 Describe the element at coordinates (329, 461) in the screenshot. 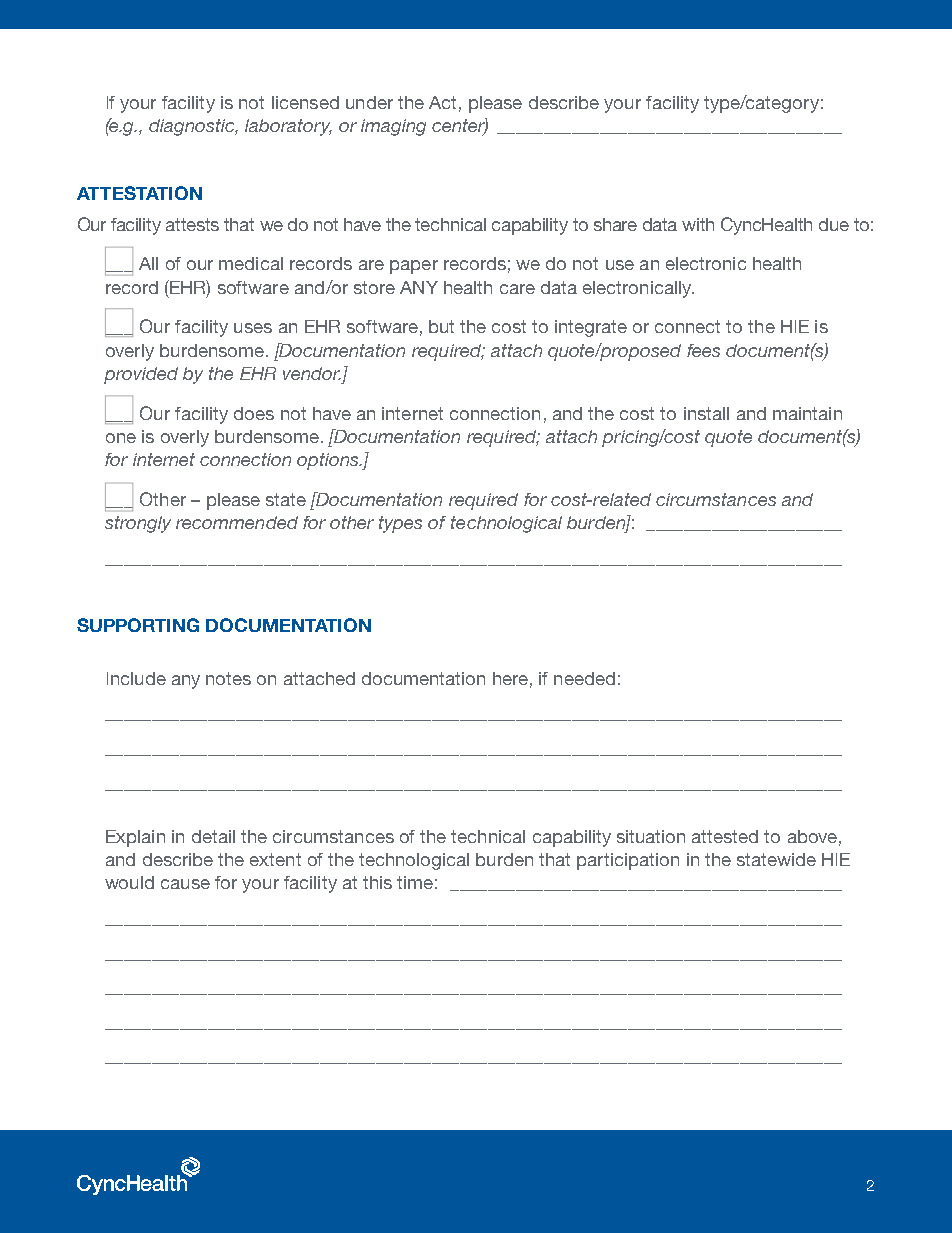

I see `options` at that location.
